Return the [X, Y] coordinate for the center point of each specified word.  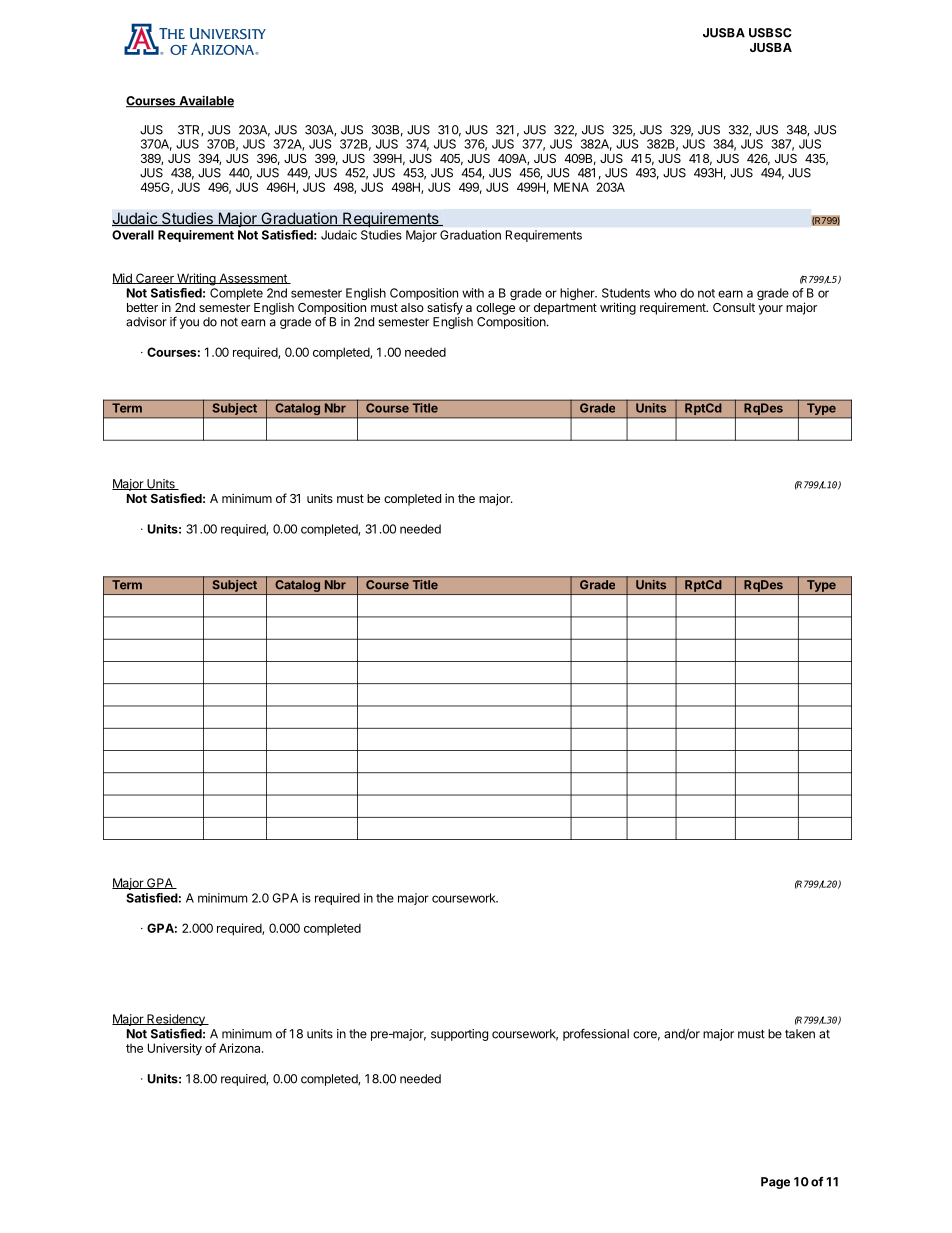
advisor [146, 322]
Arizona [241, 1048]
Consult [734, 307]
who [665, 293]
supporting [459, 1035]
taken [800, 1034]
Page [775, 1183]
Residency [176, 1021]
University [175, 1049]
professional [596, 1035]
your [770, 310]
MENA [571, 187]
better [142, 307]
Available [205, 101]
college [495, 309]
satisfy [445, 308]
